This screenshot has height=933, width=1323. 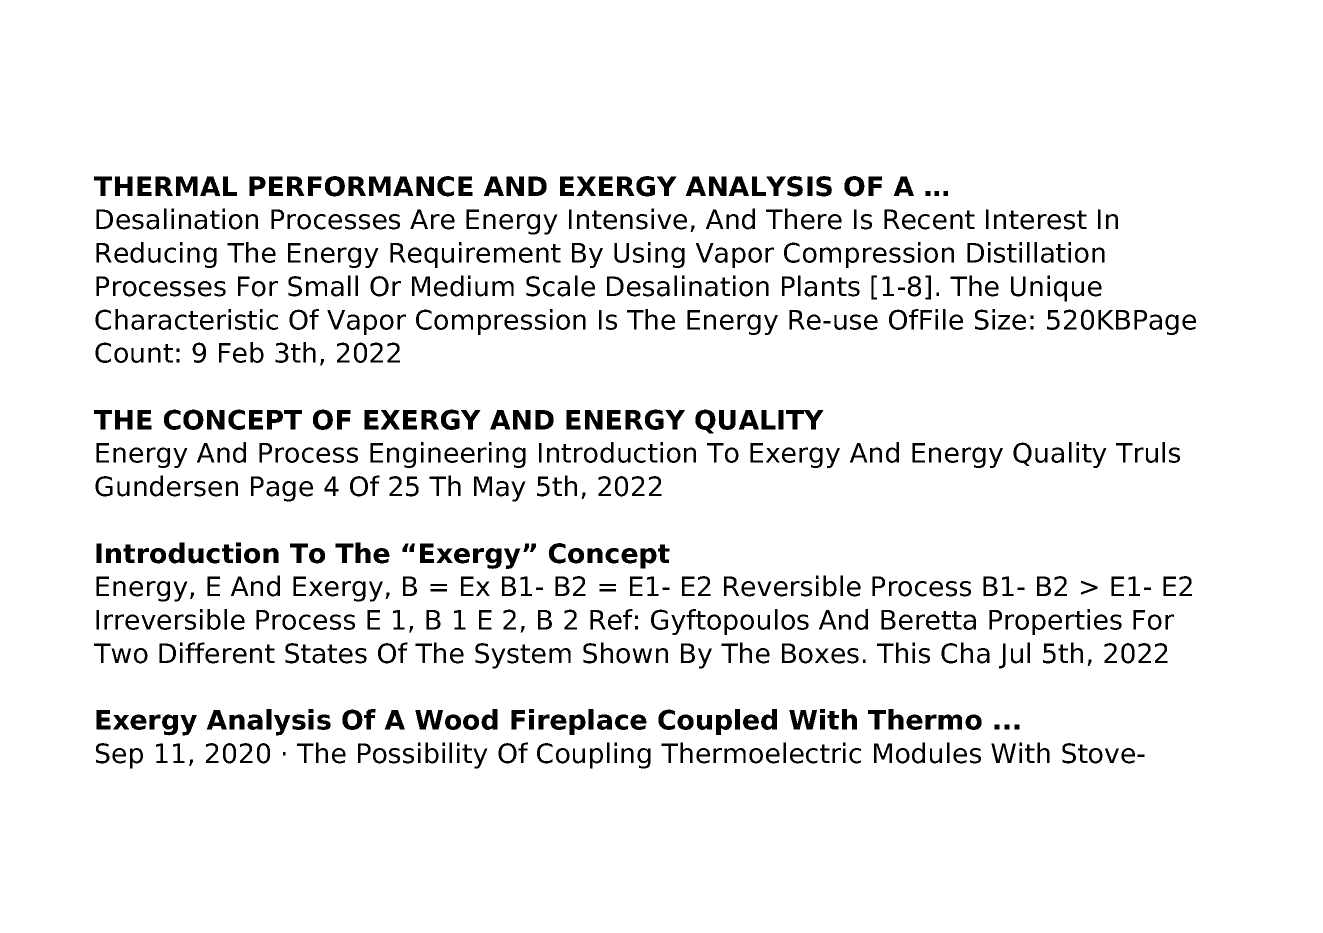 I want to click on Beretta, so click(x=928, y=620).
